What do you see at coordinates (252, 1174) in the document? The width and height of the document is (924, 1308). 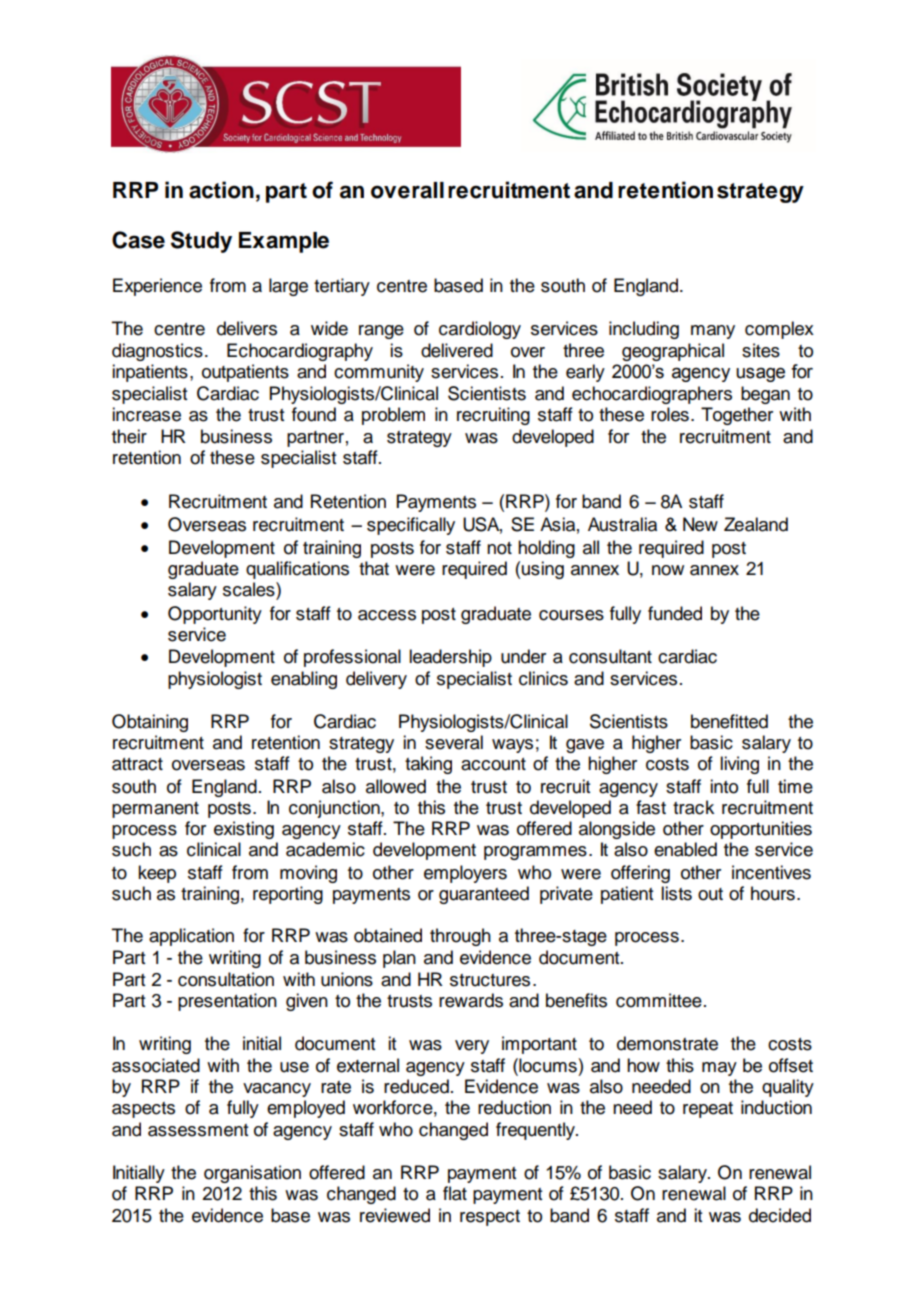 I see `organisation` at bounding box center [252, 1174].
